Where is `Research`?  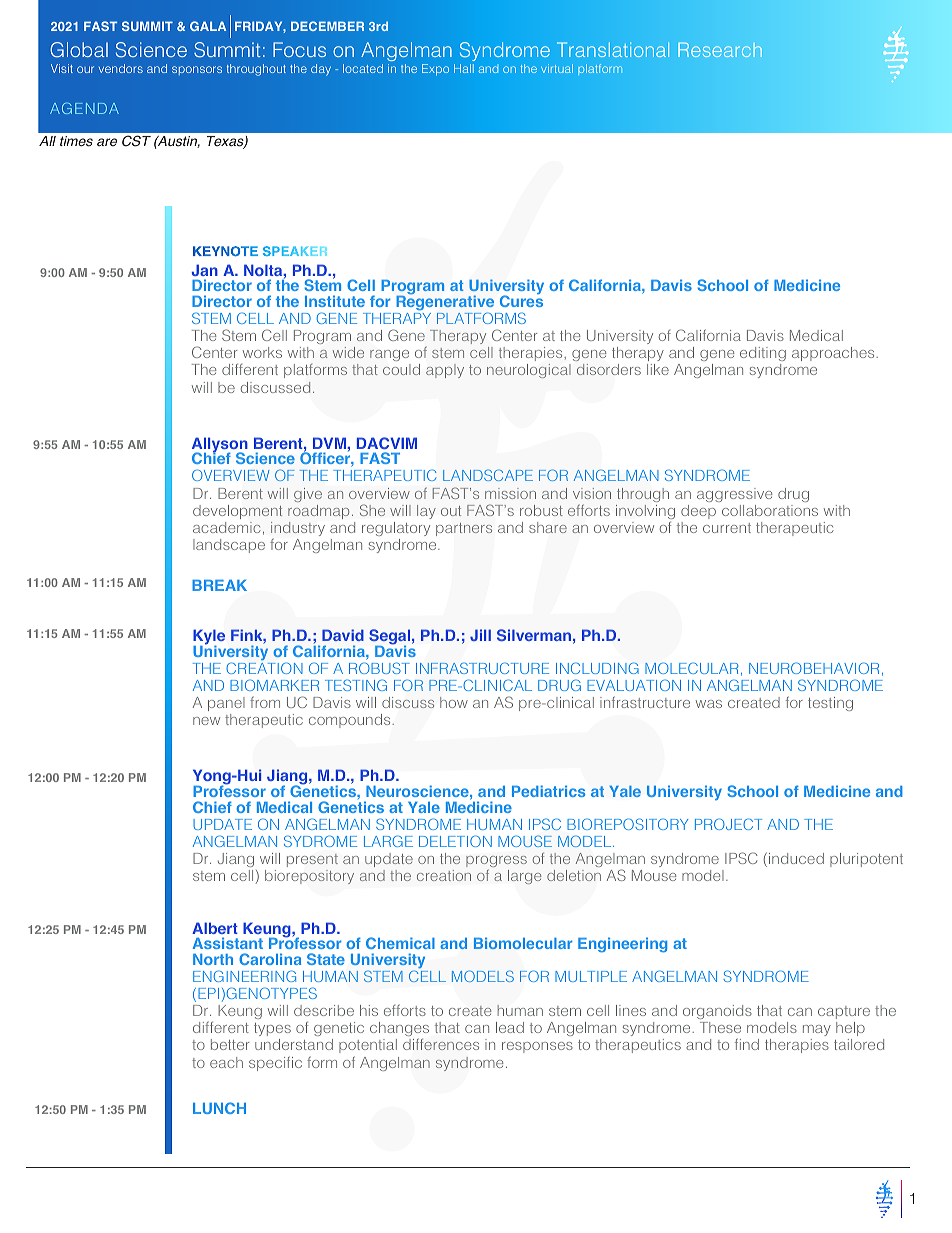 Research is located at coordinates (720, 50).
